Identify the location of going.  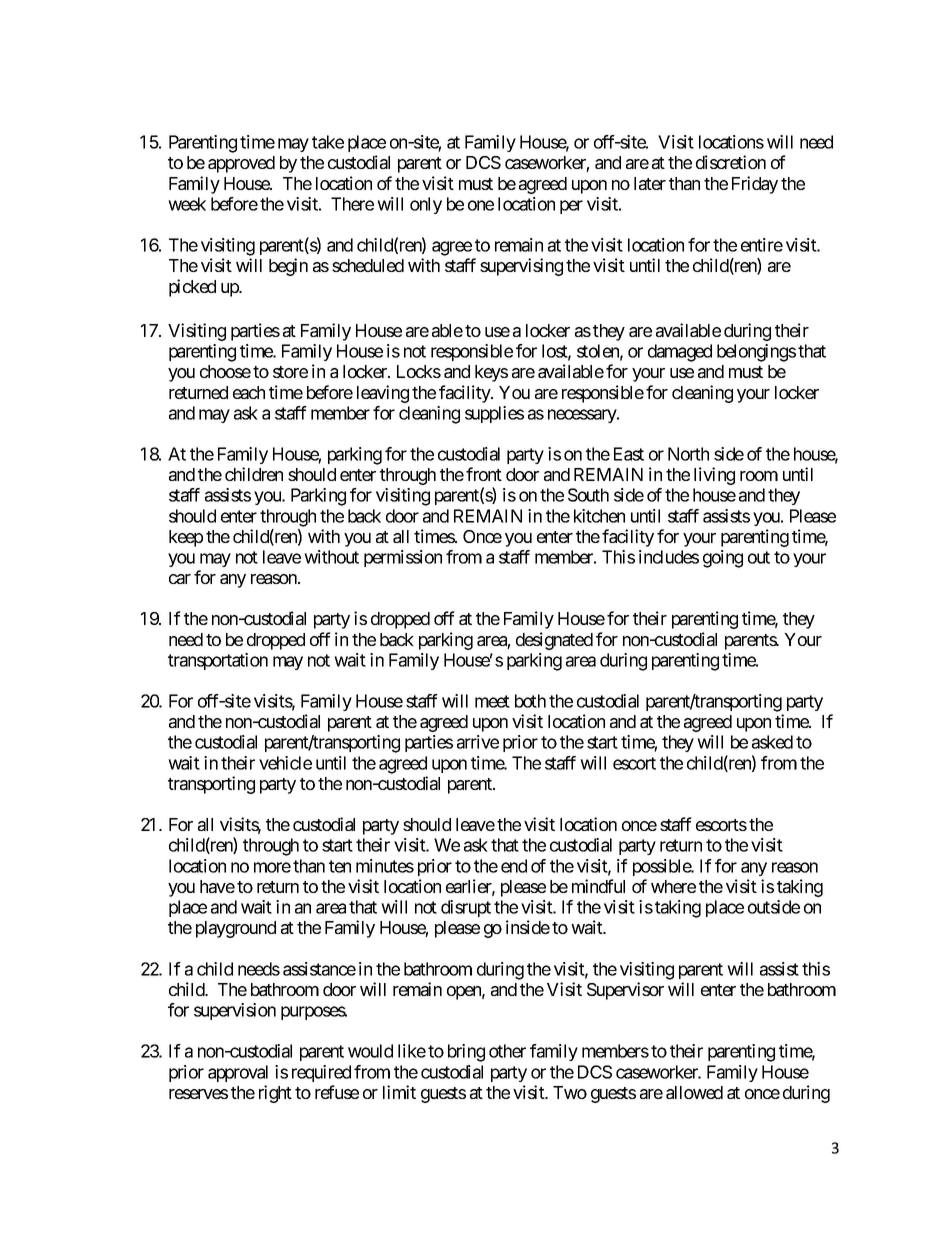
(723, 559).
